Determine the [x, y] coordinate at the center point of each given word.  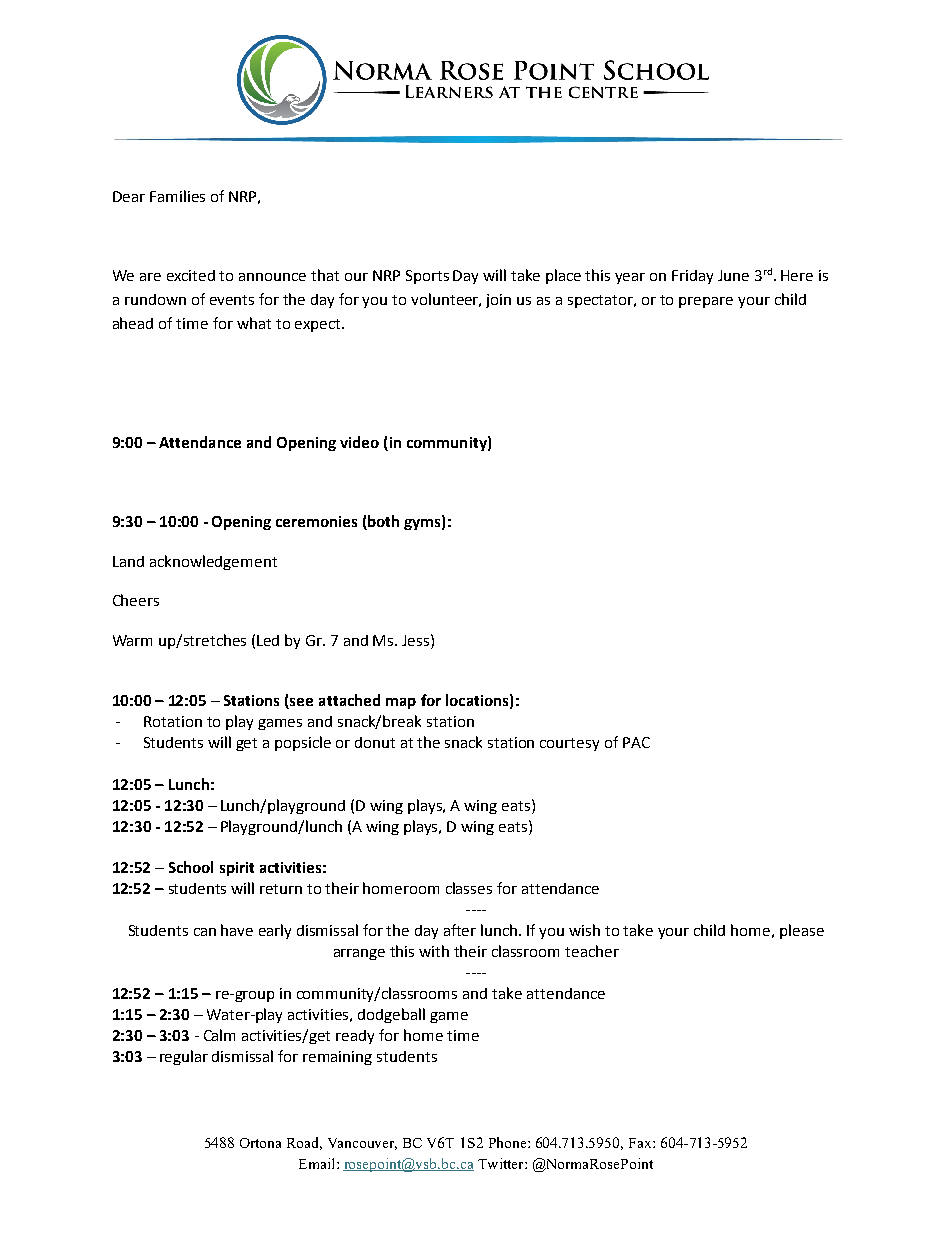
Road [304, 1143]
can [205, 932]
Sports [427, 277]
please [802, 931]
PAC [636, 742]
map [401, 703]
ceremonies [316, 521]
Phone [509, 1142]
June [733, 275]
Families [177, 196]
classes [469, 888]
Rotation [173, 721]
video [359, 442]
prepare [706, 302]
